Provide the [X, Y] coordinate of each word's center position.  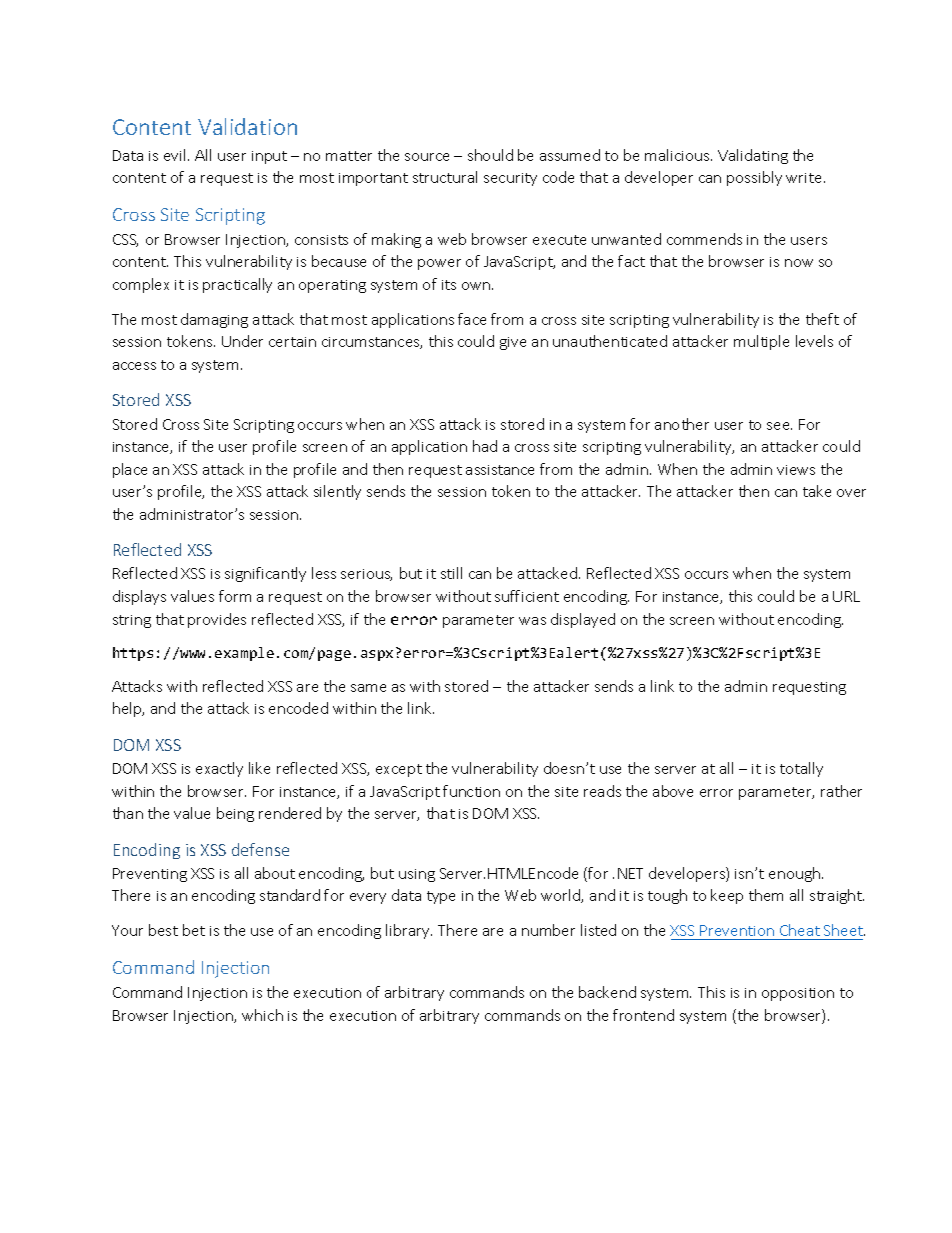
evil [174, 155]
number [548, 930]
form [235, 596]
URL [846, 596]
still [451, 573]
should [490, 155]
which [262, 1015]
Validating [753, 156]
